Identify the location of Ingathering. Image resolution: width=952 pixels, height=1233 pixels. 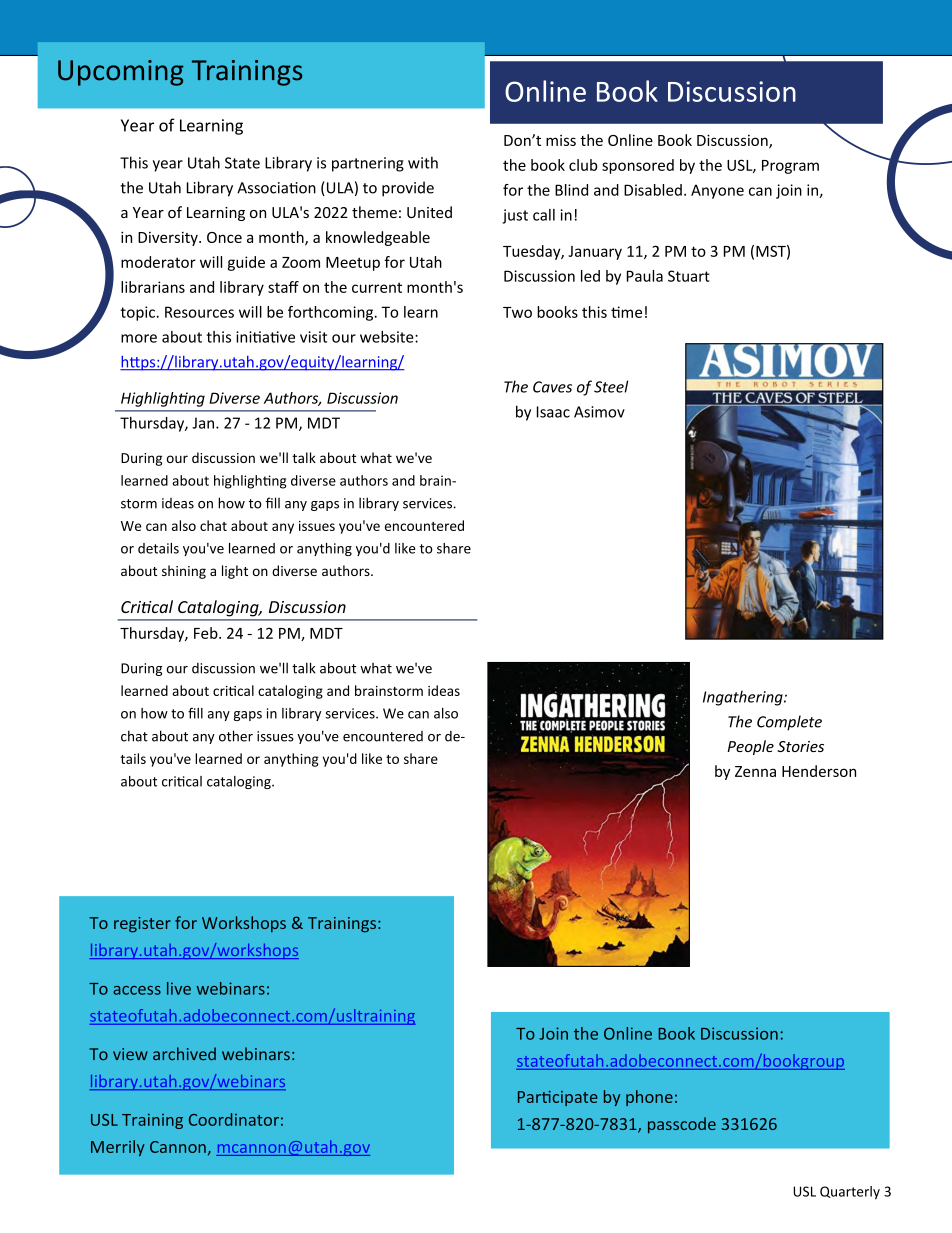
(744, 698).
